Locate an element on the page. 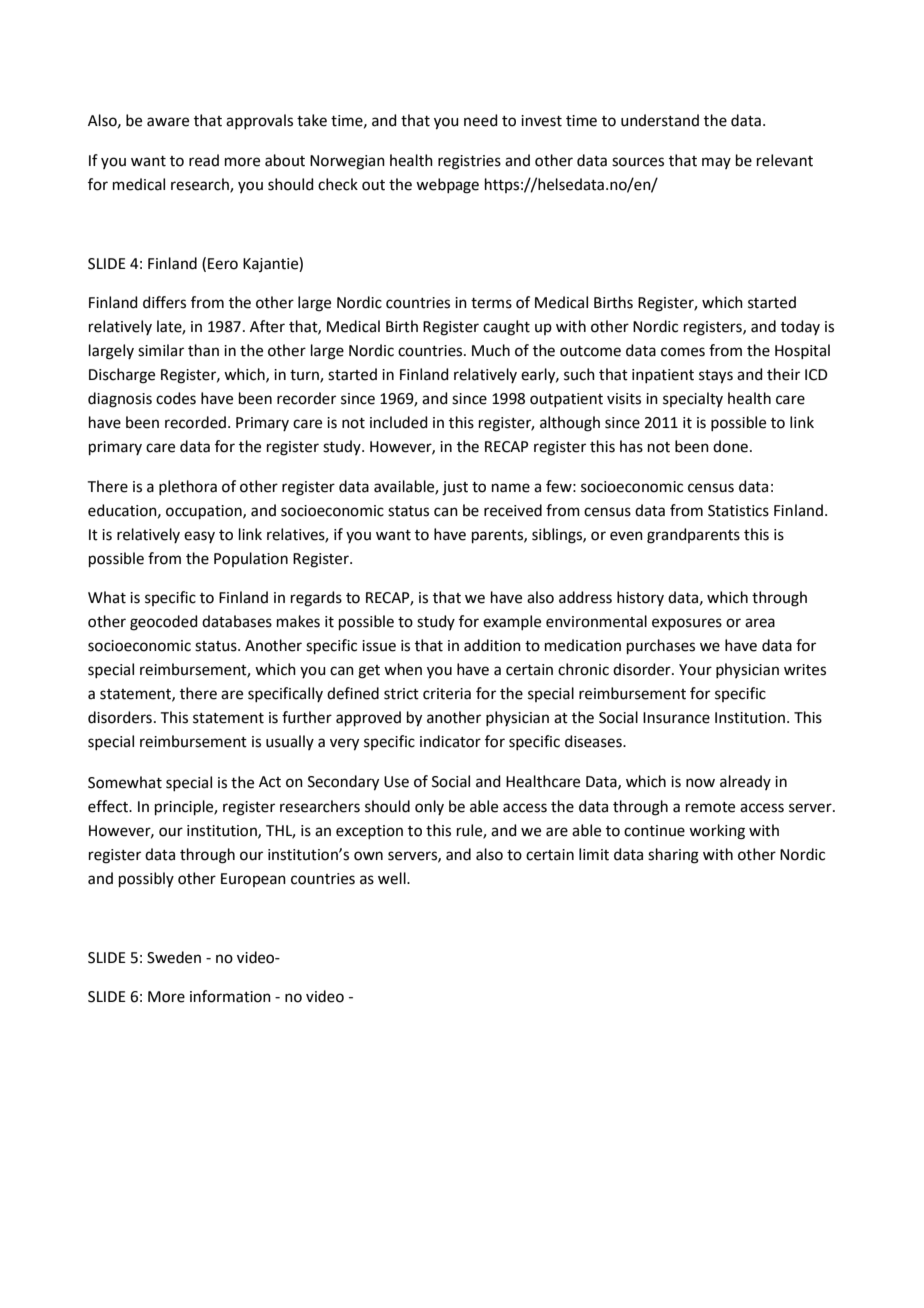  now is located at coordinates (700, 783).
